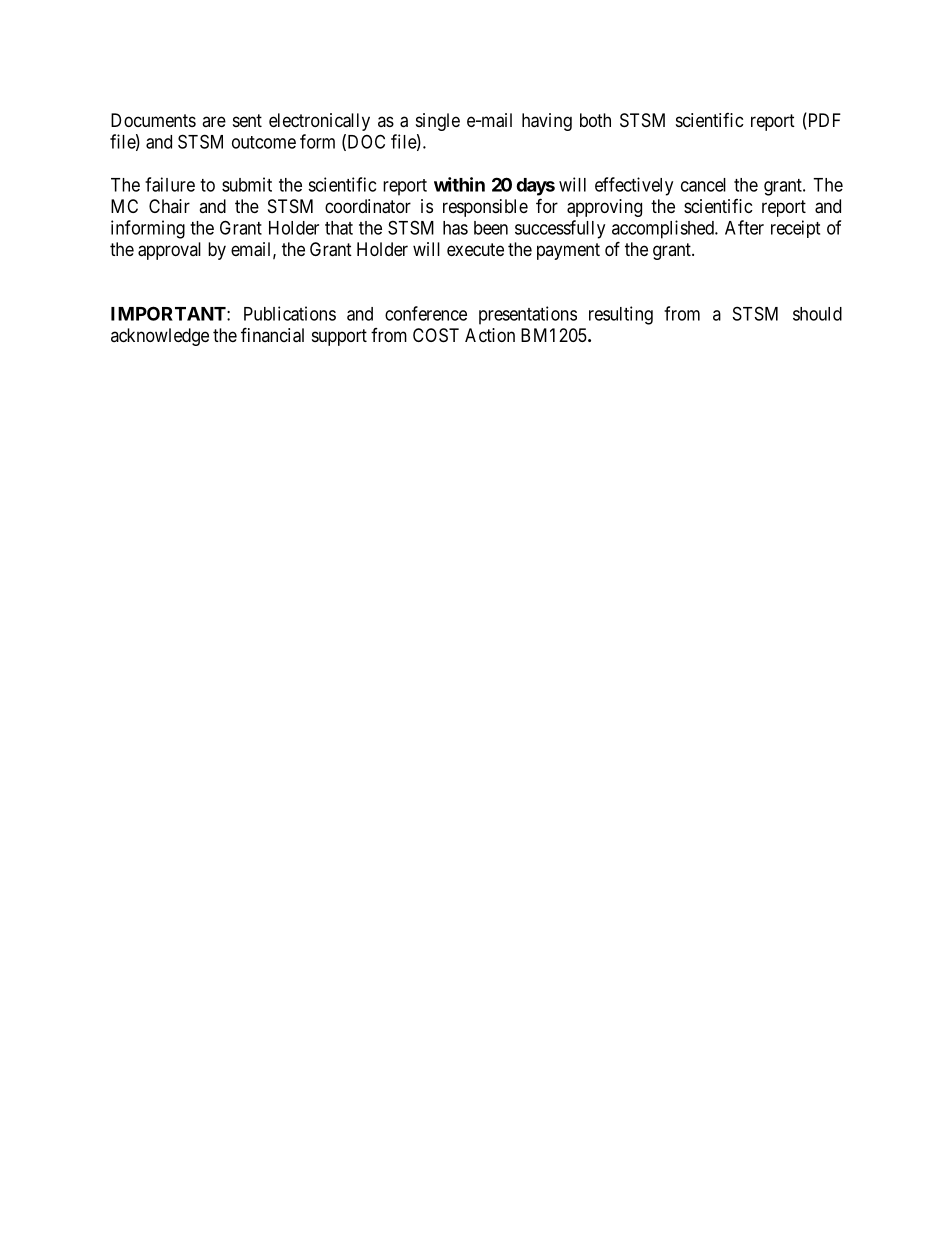  Describe the element at coordinates (703, 185) in the page. I see `cancel` at that location.
